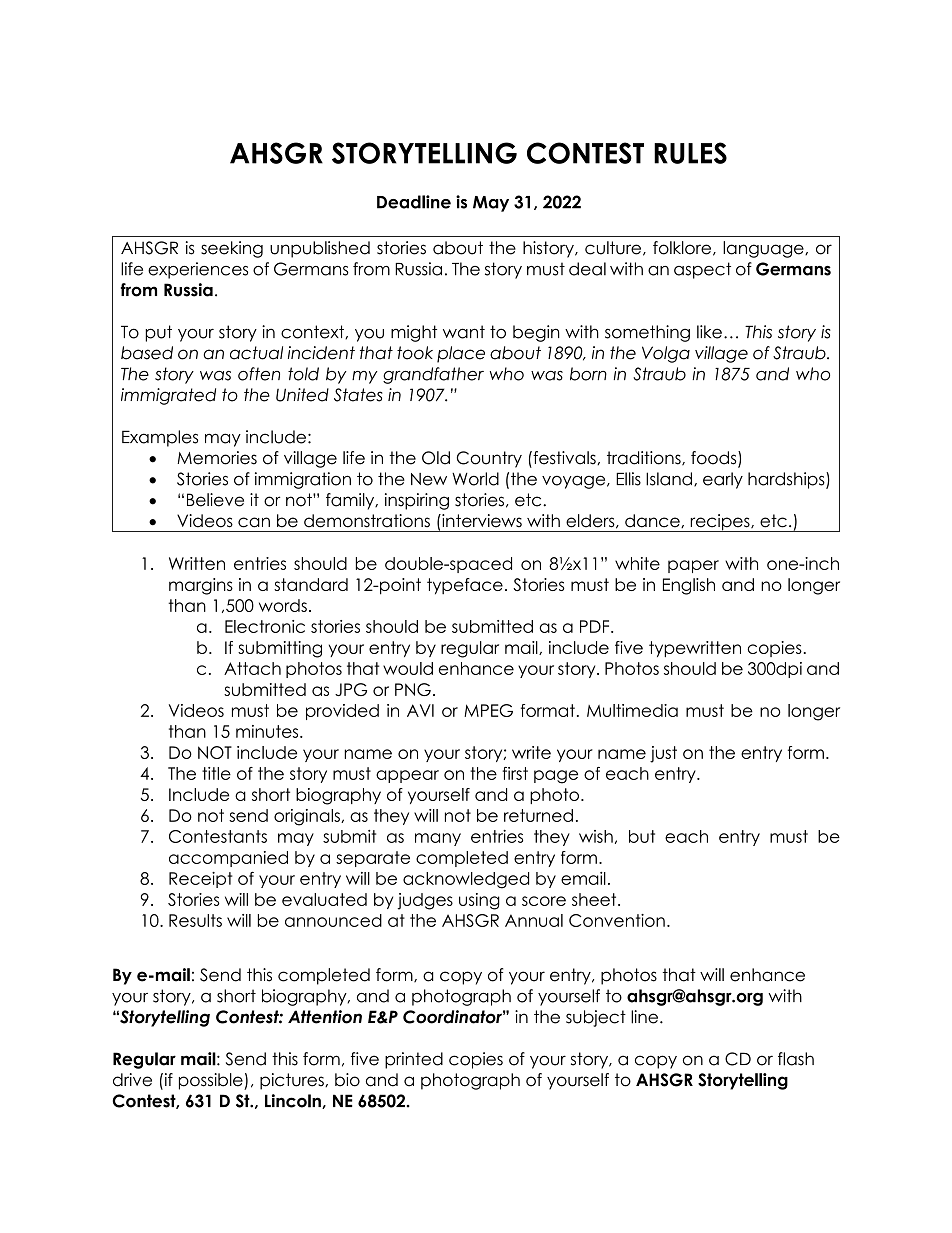  I want to click on accompanied, so click(228, 859).
